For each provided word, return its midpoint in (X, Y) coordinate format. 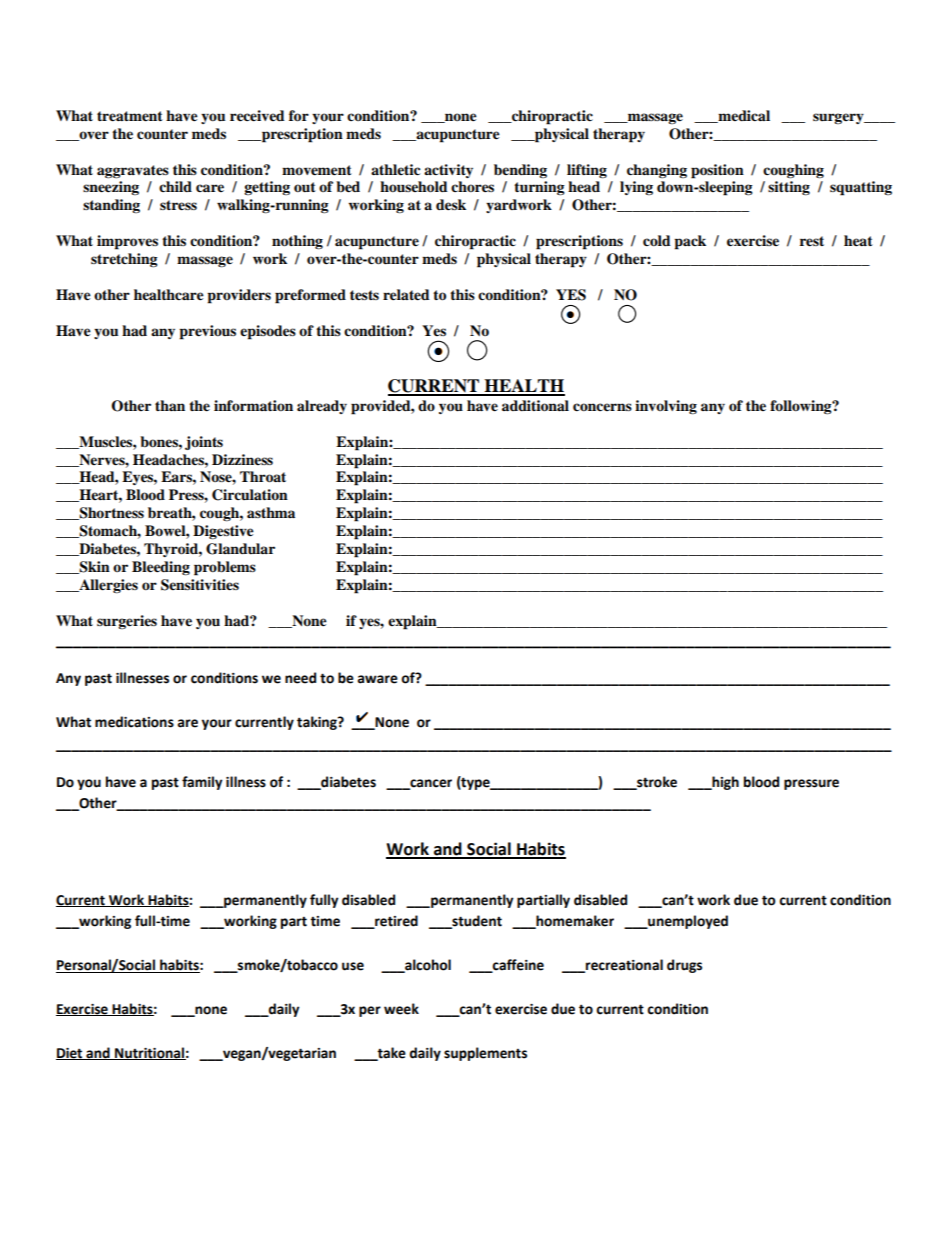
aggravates (133, 171)
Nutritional (149, 1053)
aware (378, 679)
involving (666, 407)
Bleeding (161, 568)
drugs (684, 966)
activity (448, 171)
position (717, 171)
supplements (485, 1054)
